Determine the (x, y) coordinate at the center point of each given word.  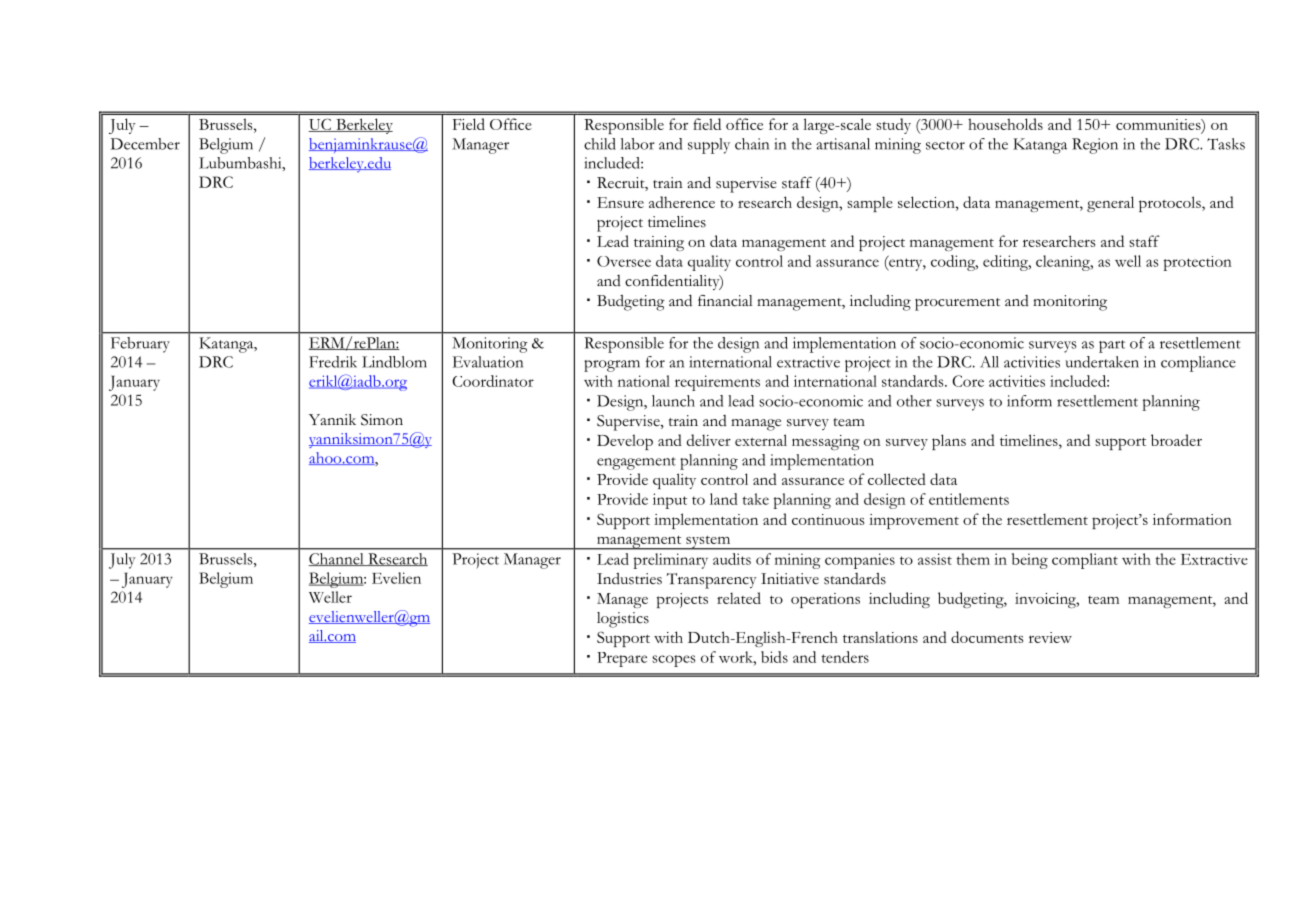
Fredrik (333, 362)
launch (673, 401)
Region (1095, 146)
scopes (673, 661)
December (145, 144)
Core (968, 381)
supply (709, 146)
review (1050, 637)
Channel (337, 559)
